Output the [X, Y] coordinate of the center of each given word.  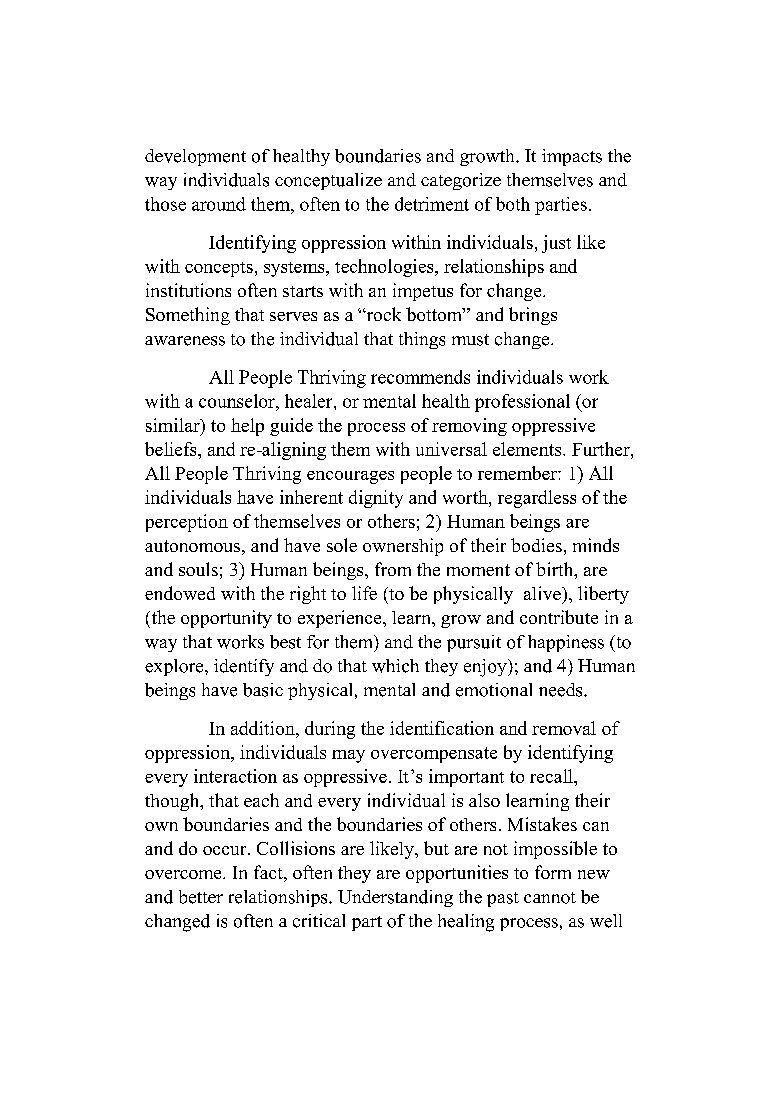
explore [175, 667]
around [219, 204]
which [395, 666]
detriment [432, 204]
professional [522, 403]
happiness [566, 643]
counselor [238, 401]
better [201, 897]
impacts [572, 157]
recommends [420, 377]
